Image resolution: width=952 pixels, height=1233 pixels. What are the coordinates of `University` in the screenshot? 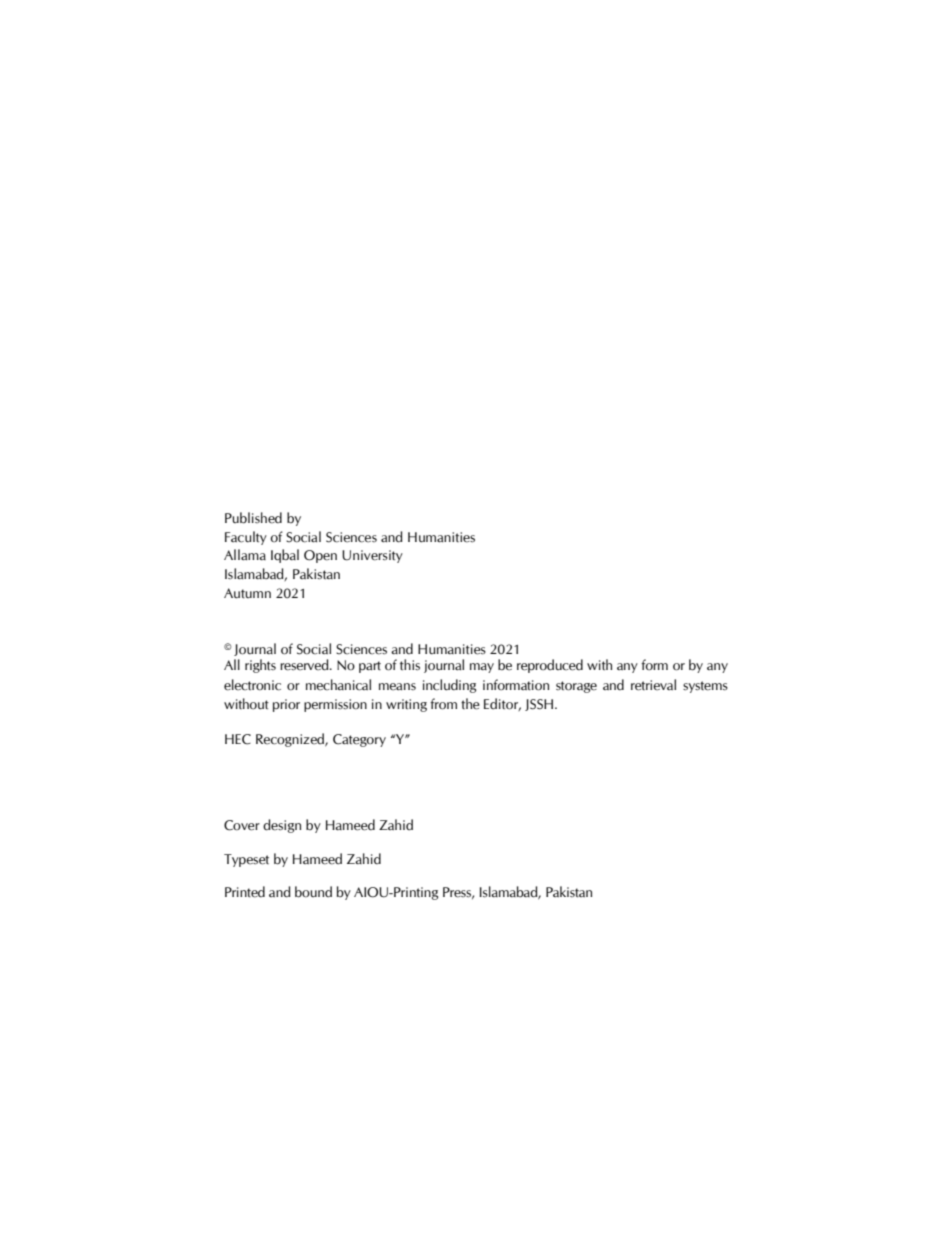 It's located at (372, 556).
